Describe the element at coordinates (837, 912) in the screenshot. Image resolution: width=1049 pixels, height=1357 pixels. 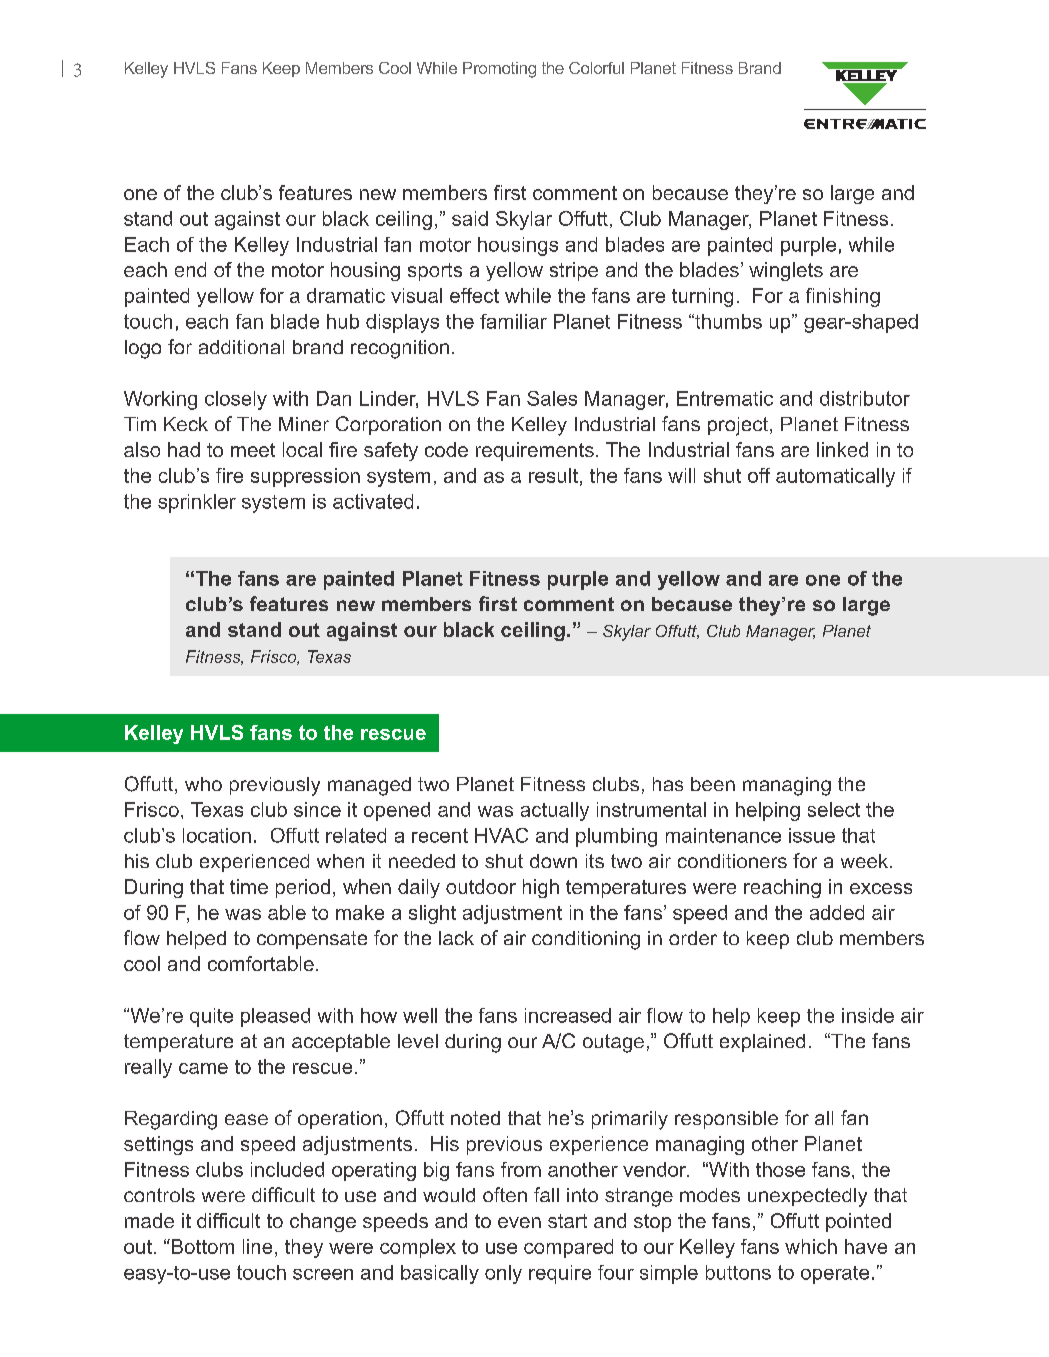
I see `added` at that location.
